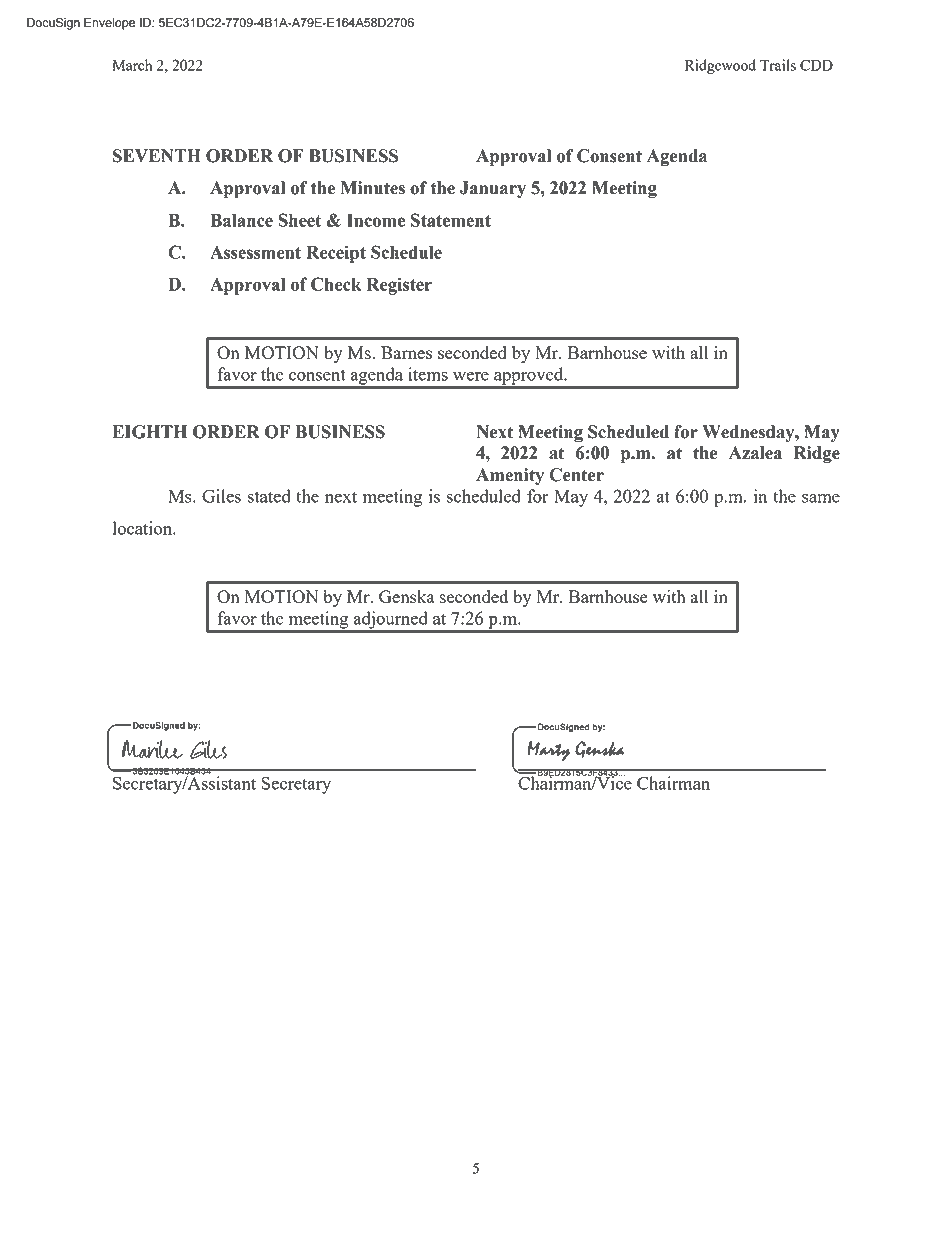  I want to click on Statement, so click(451, 220).
